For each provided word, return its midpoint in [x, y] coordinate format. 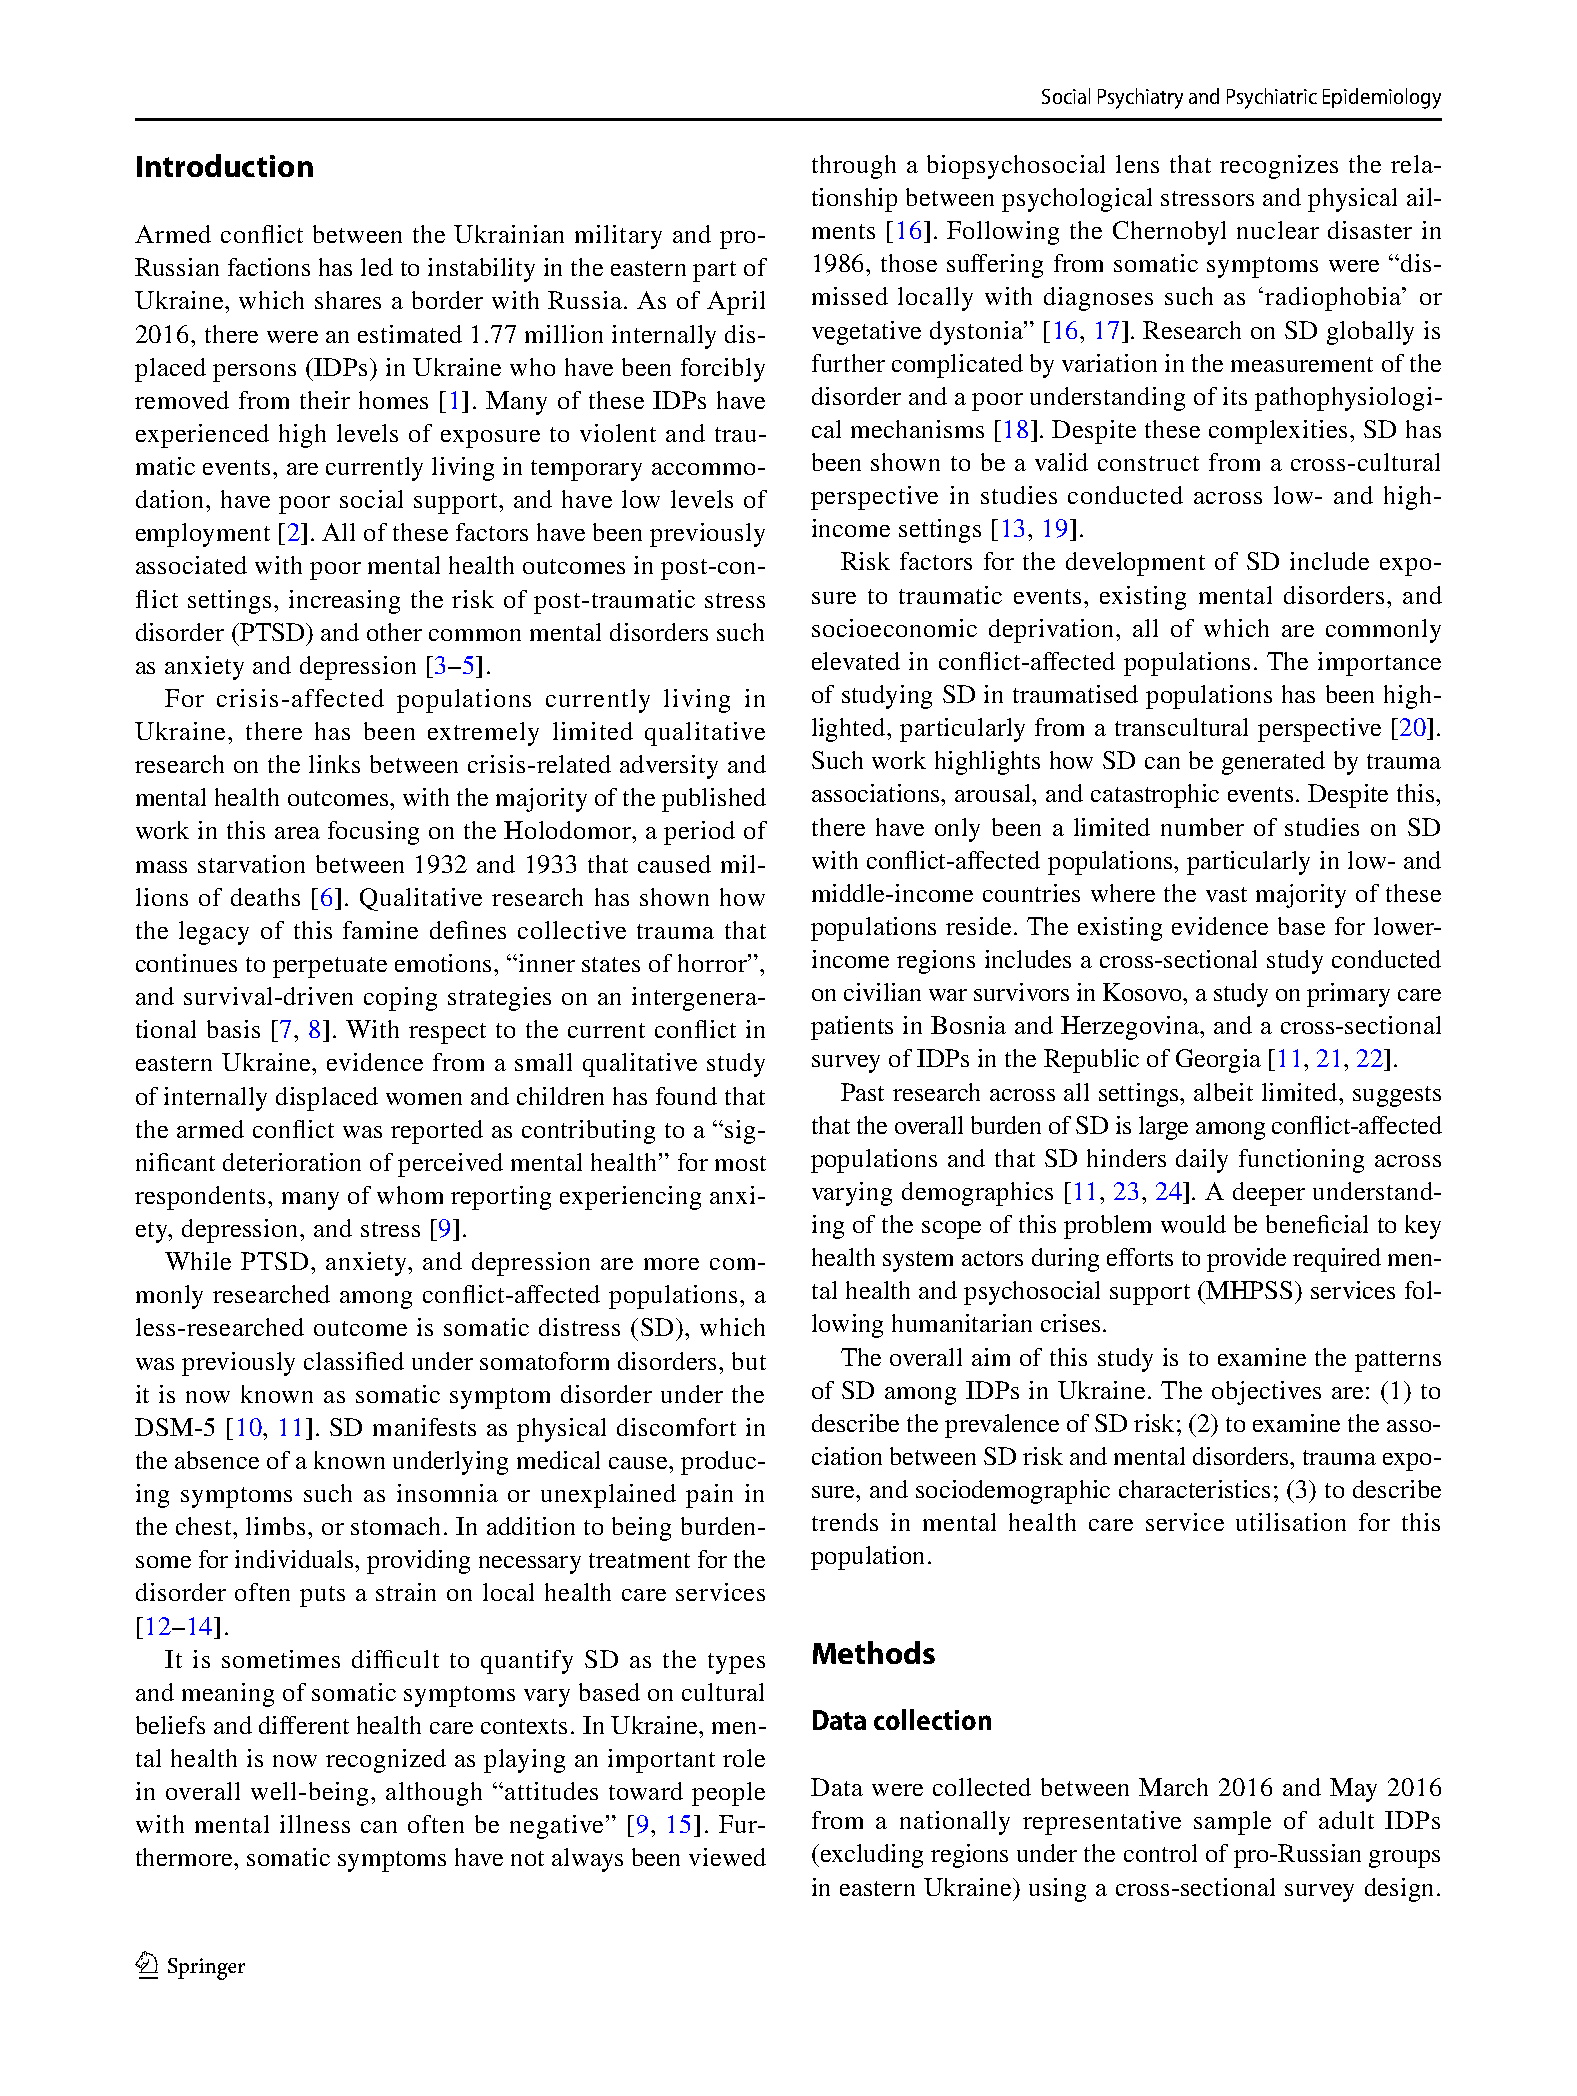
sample [1232, 1823]
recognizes [1279, 167]
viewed [727, 1857]
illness [315, 1824]
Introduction [225, 165]
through [854, 167]
